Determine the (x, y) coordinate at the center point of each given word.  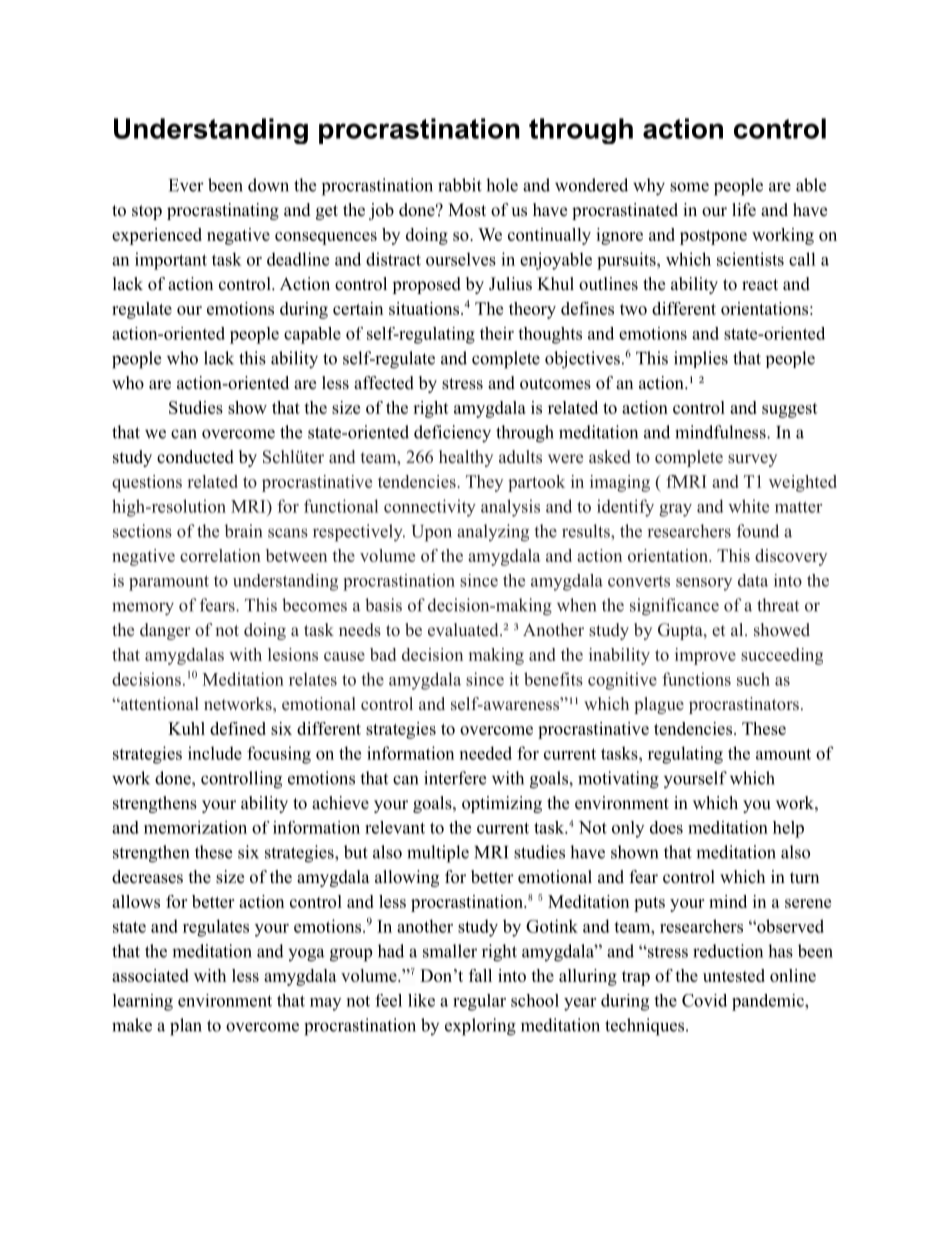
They (484, 483)
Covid (704, 1000)
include (215, 753)
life (744, 210)
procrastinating (223, 211)
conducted (195, 457)
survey (752, 460)
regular (479, 1002)
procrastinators (744, 705)
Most (467, 210)
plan (186, 1027)
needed (486, 753)
